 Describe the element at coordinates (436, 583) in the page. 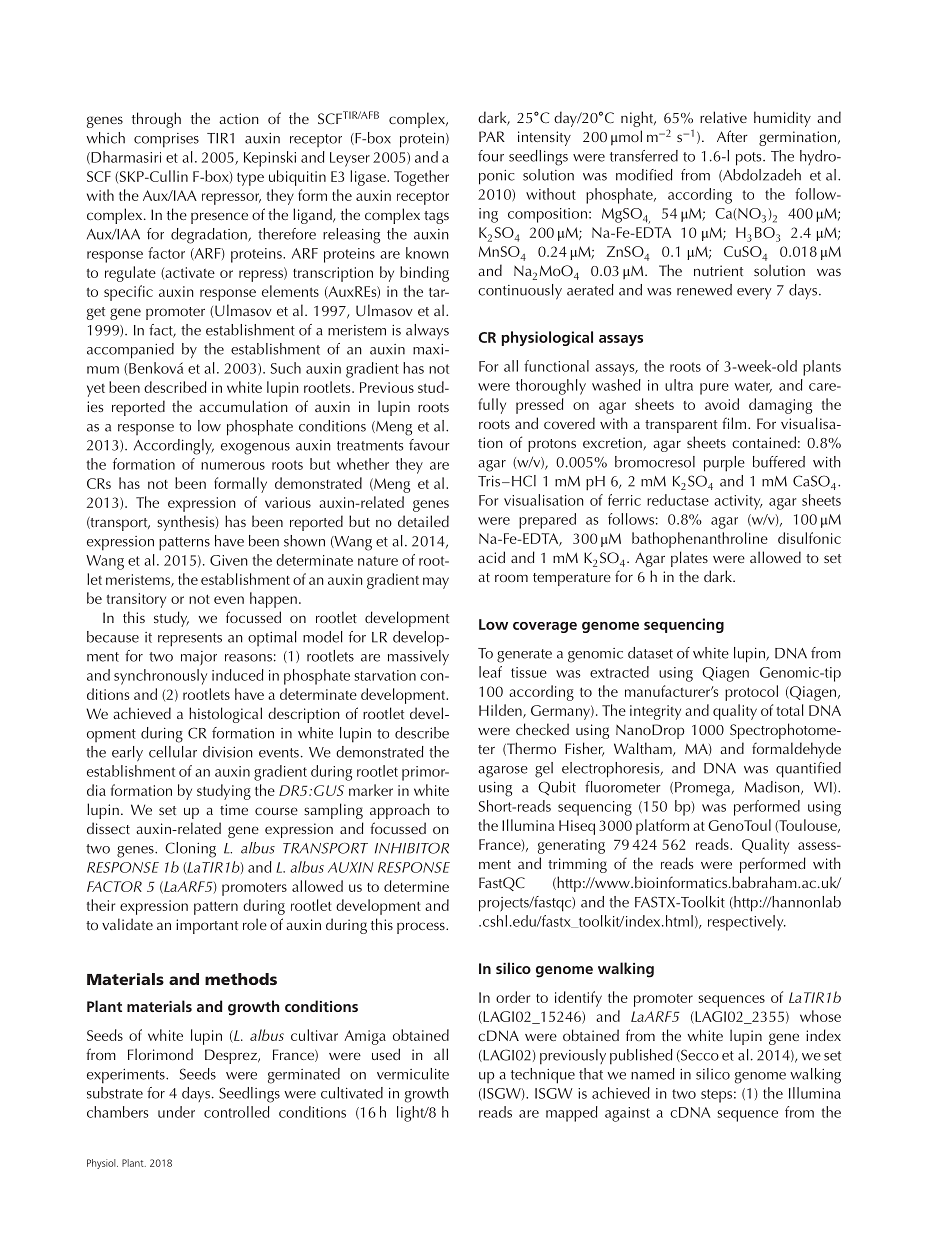

I see `may` at that location.
